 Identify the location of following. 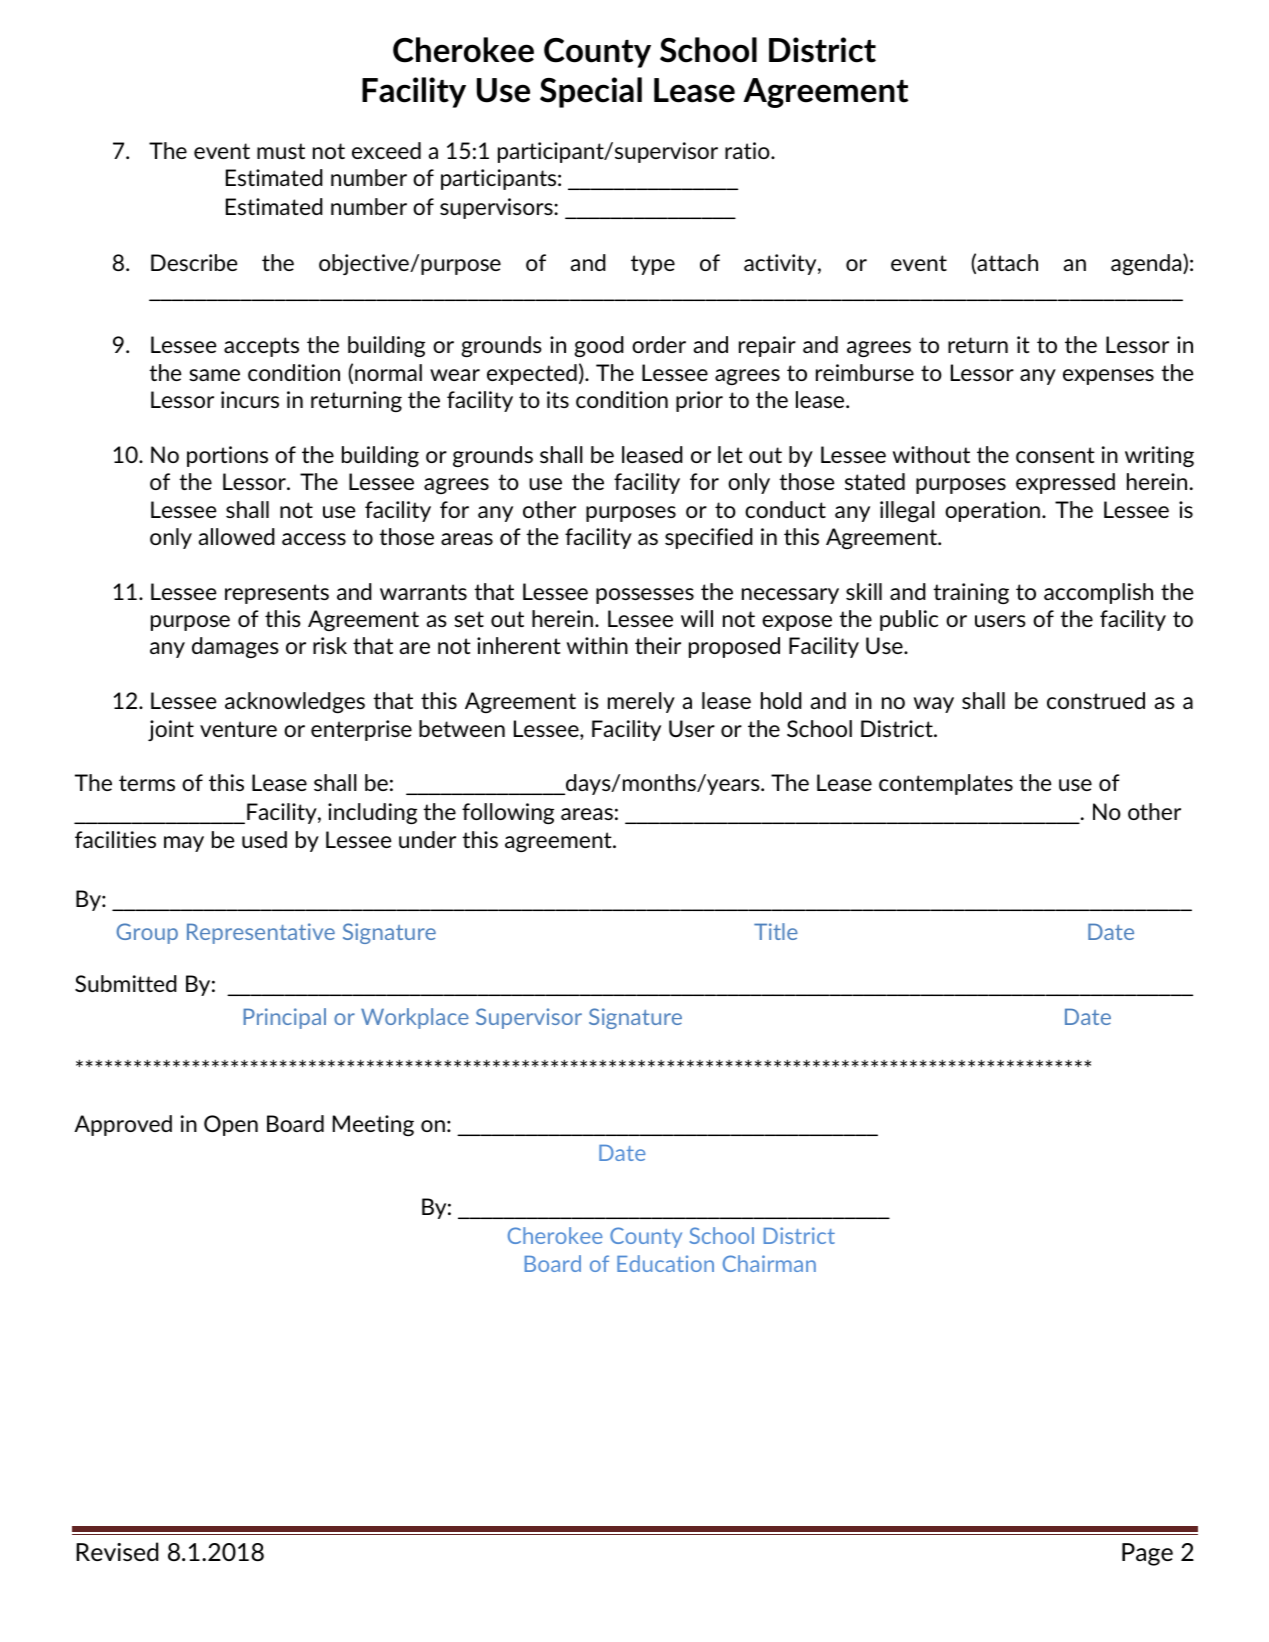
(508, 813).
